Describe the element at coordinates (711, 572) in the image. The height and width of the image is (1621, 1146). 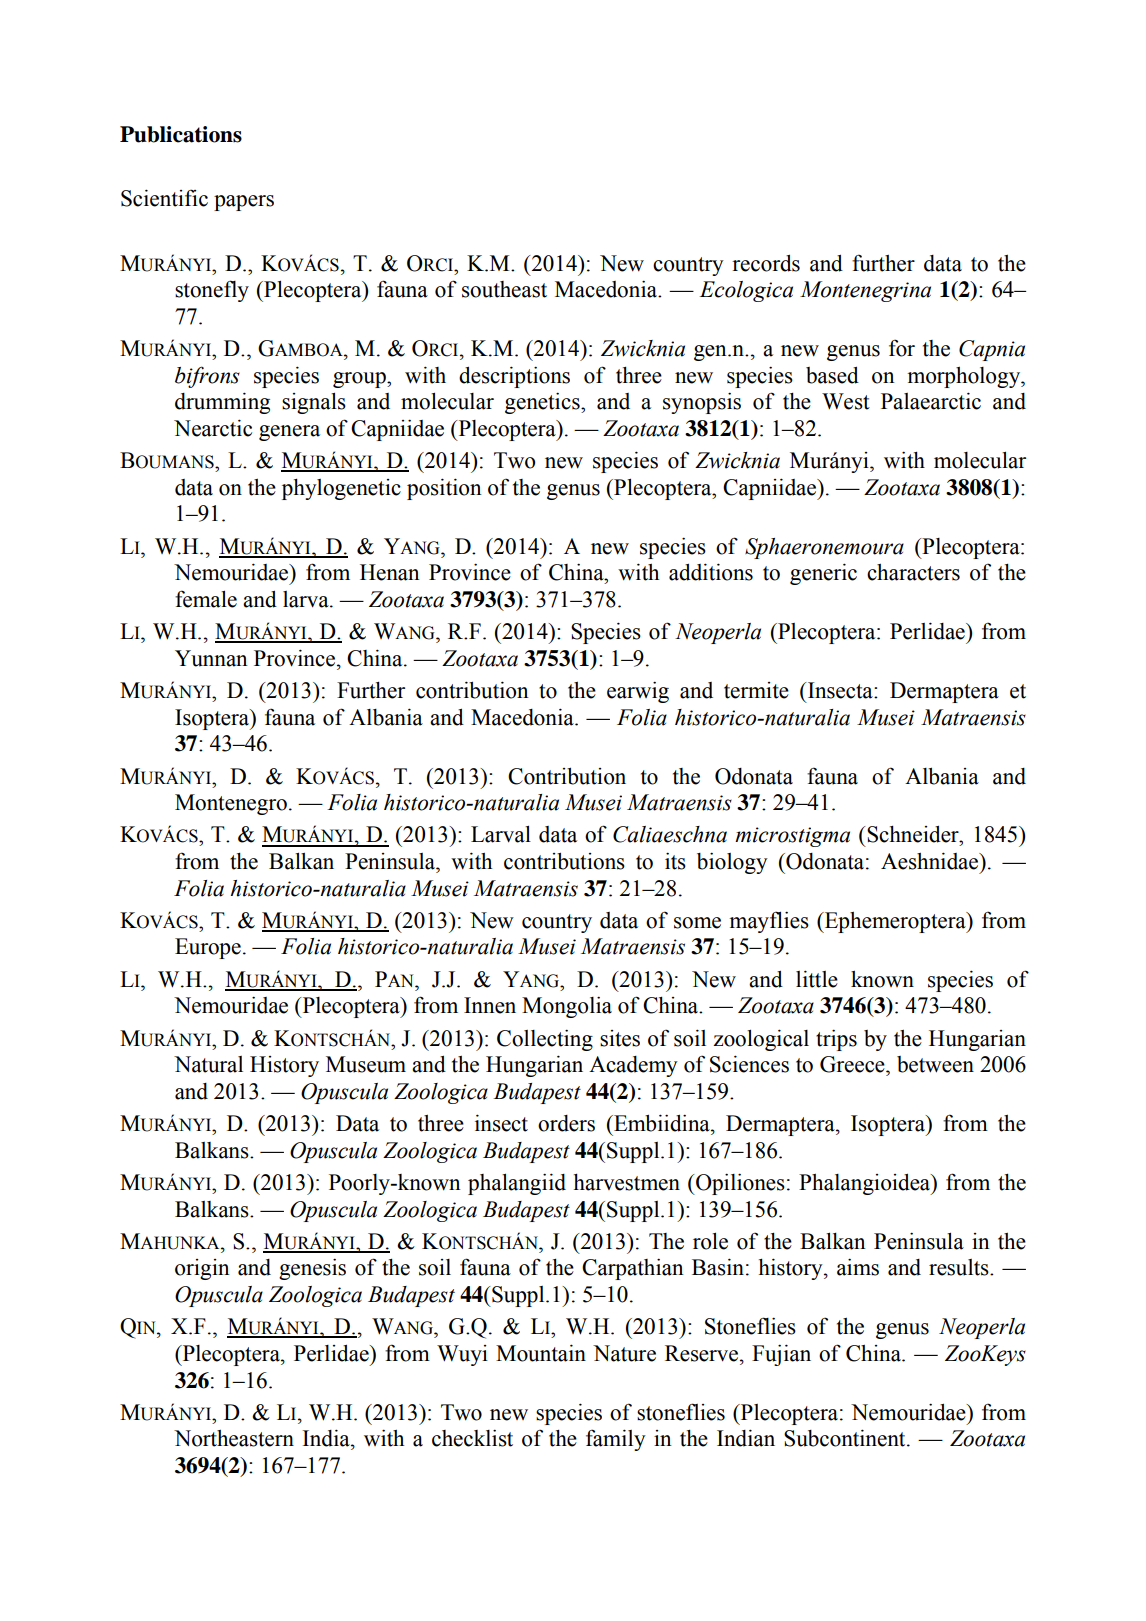
I see `additions` at that location.
